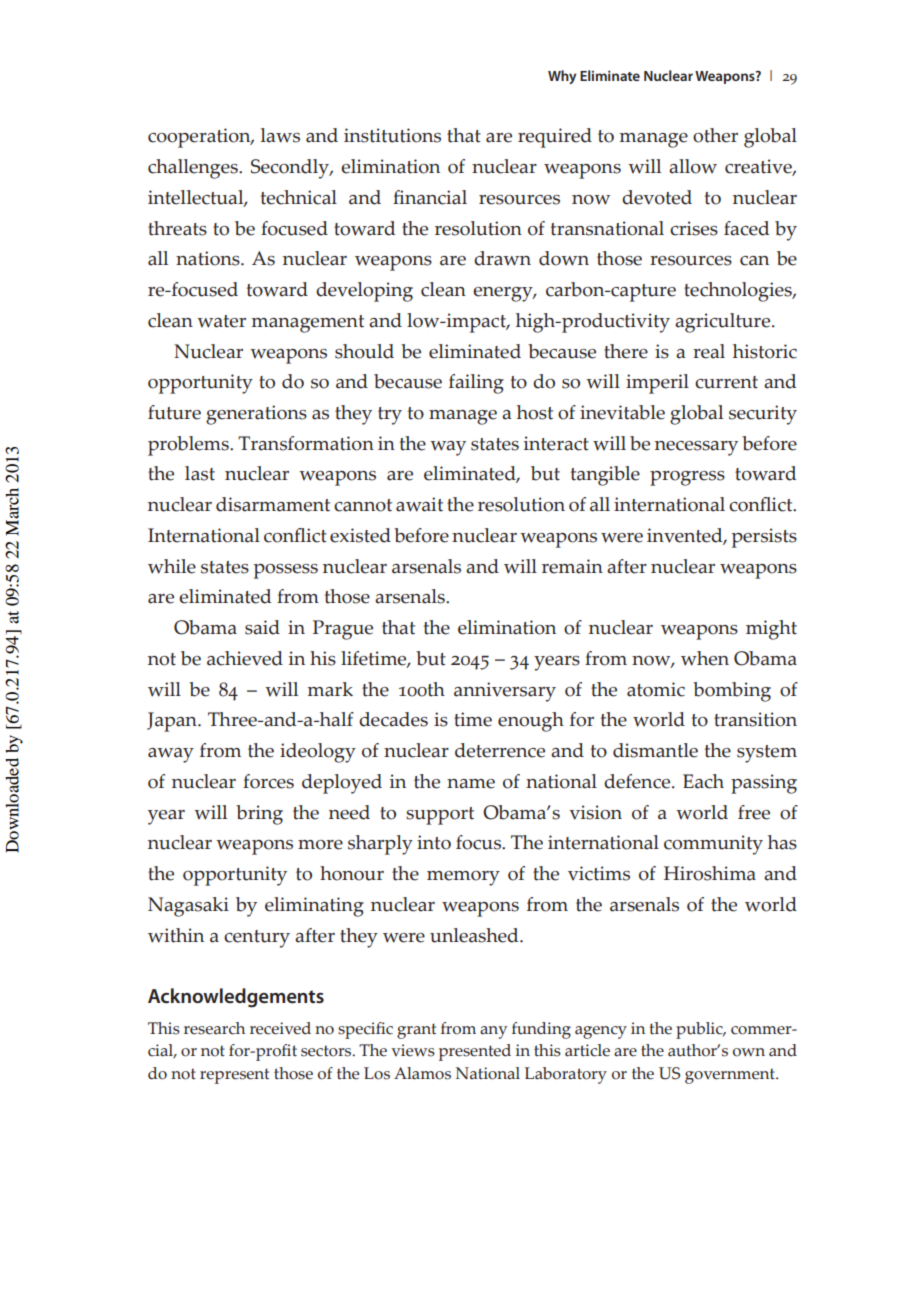  What do you see at coordinates (703, 781) in the image?
I see `Each` at bounding box center [703, 781].
